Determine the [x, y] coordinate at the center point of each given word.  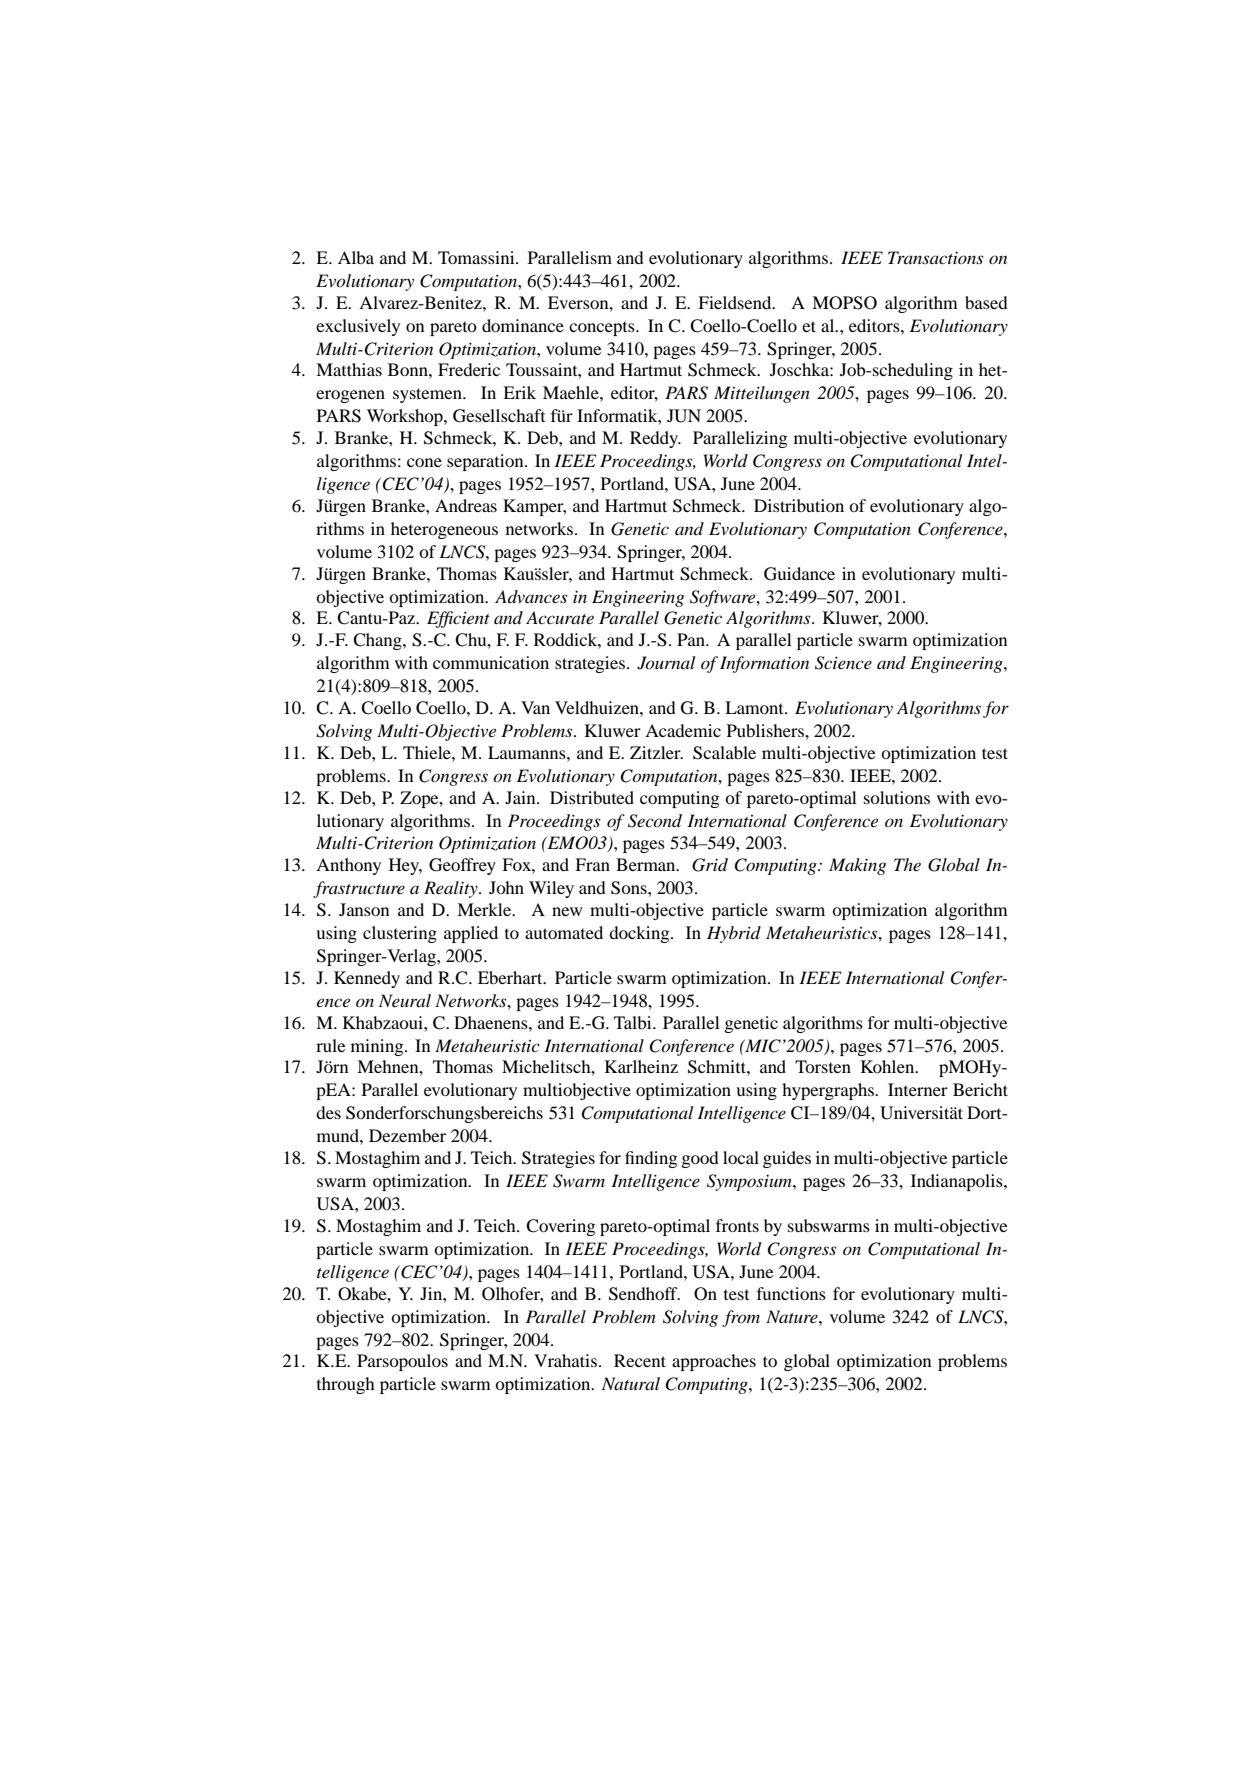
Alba [356, 257]
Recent [640, 1360]
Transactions [936, 257]
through [346, 1385]
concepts [603, 328]
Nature [793, 1316]
